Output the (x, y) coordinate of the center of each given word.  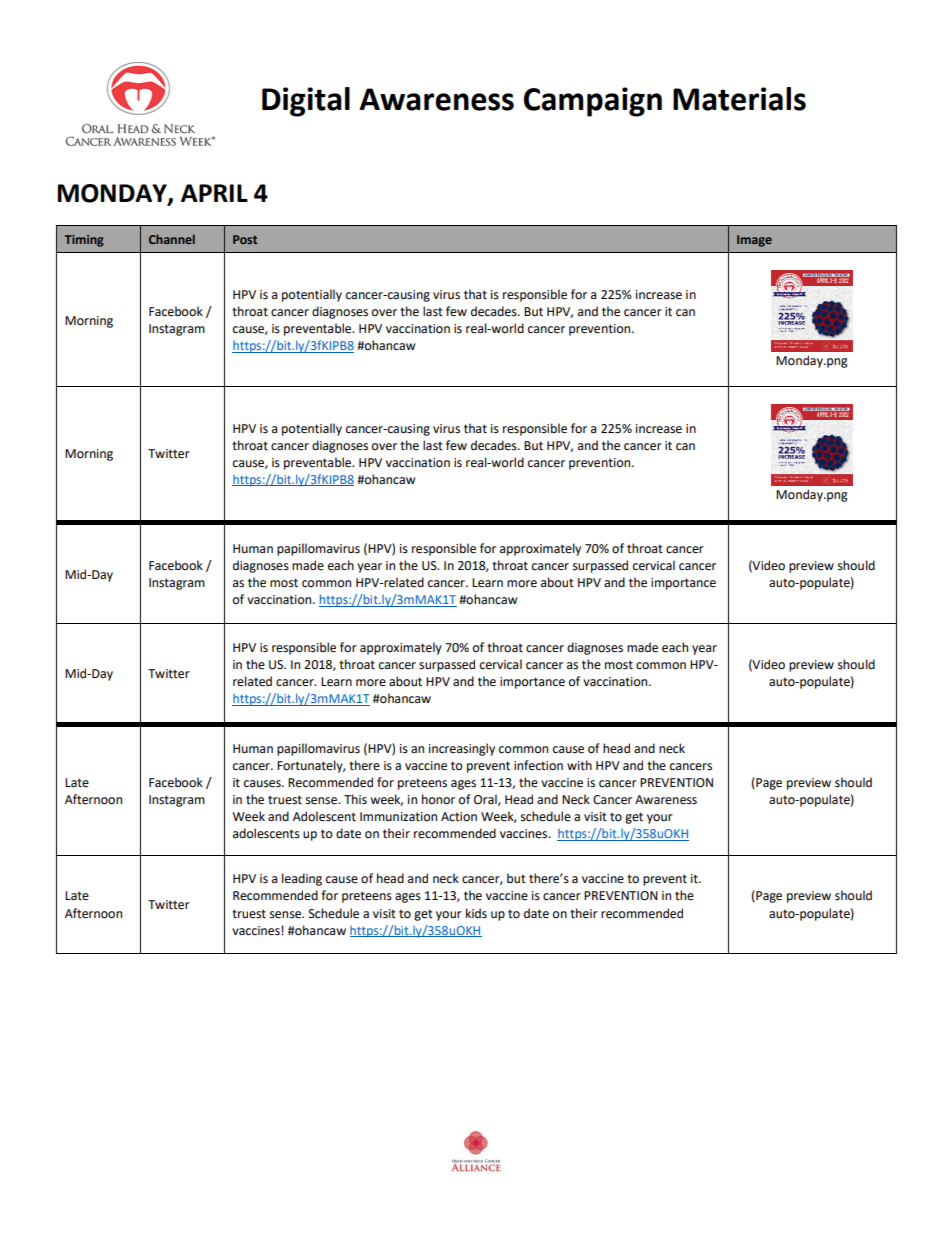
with (579, 765)
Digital (306, 102)
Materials (739, 99)
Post (245, 239)
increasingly (462, 749)
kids (476, 913)
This (355, 799)
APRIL (214, 193)
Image (754, 241)
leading (302, 879)
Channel (172, 239)
